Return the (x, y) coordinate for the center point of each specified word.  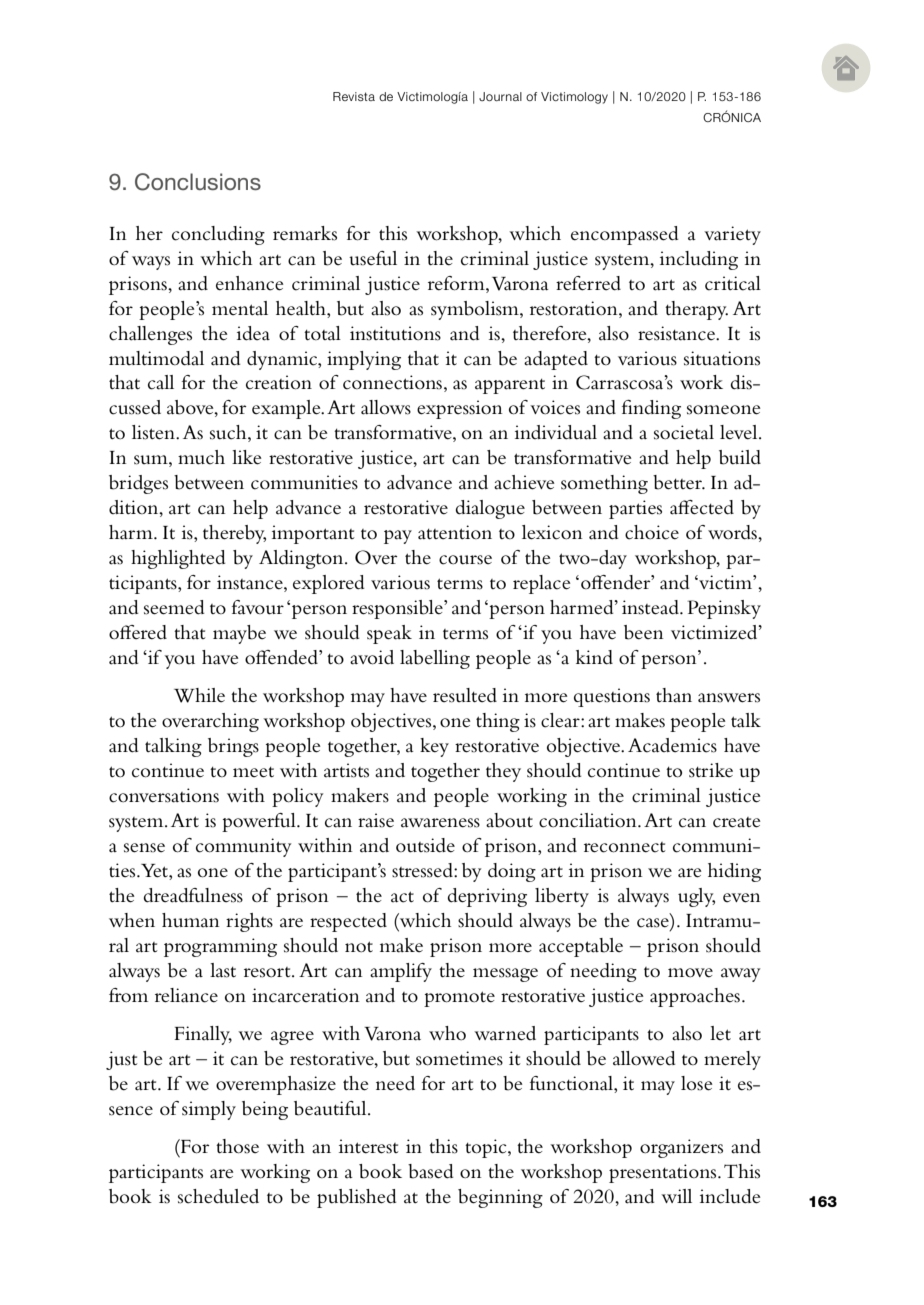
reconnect (625, 847)
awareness (440, 823)
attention (455, 532)
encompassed (625, 235)
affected (702, 507)
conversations (164, 795)
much (201, 457)
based (431, 1171)
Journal (500, 96)
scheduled (218, 1196)
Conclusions (198, 182)
